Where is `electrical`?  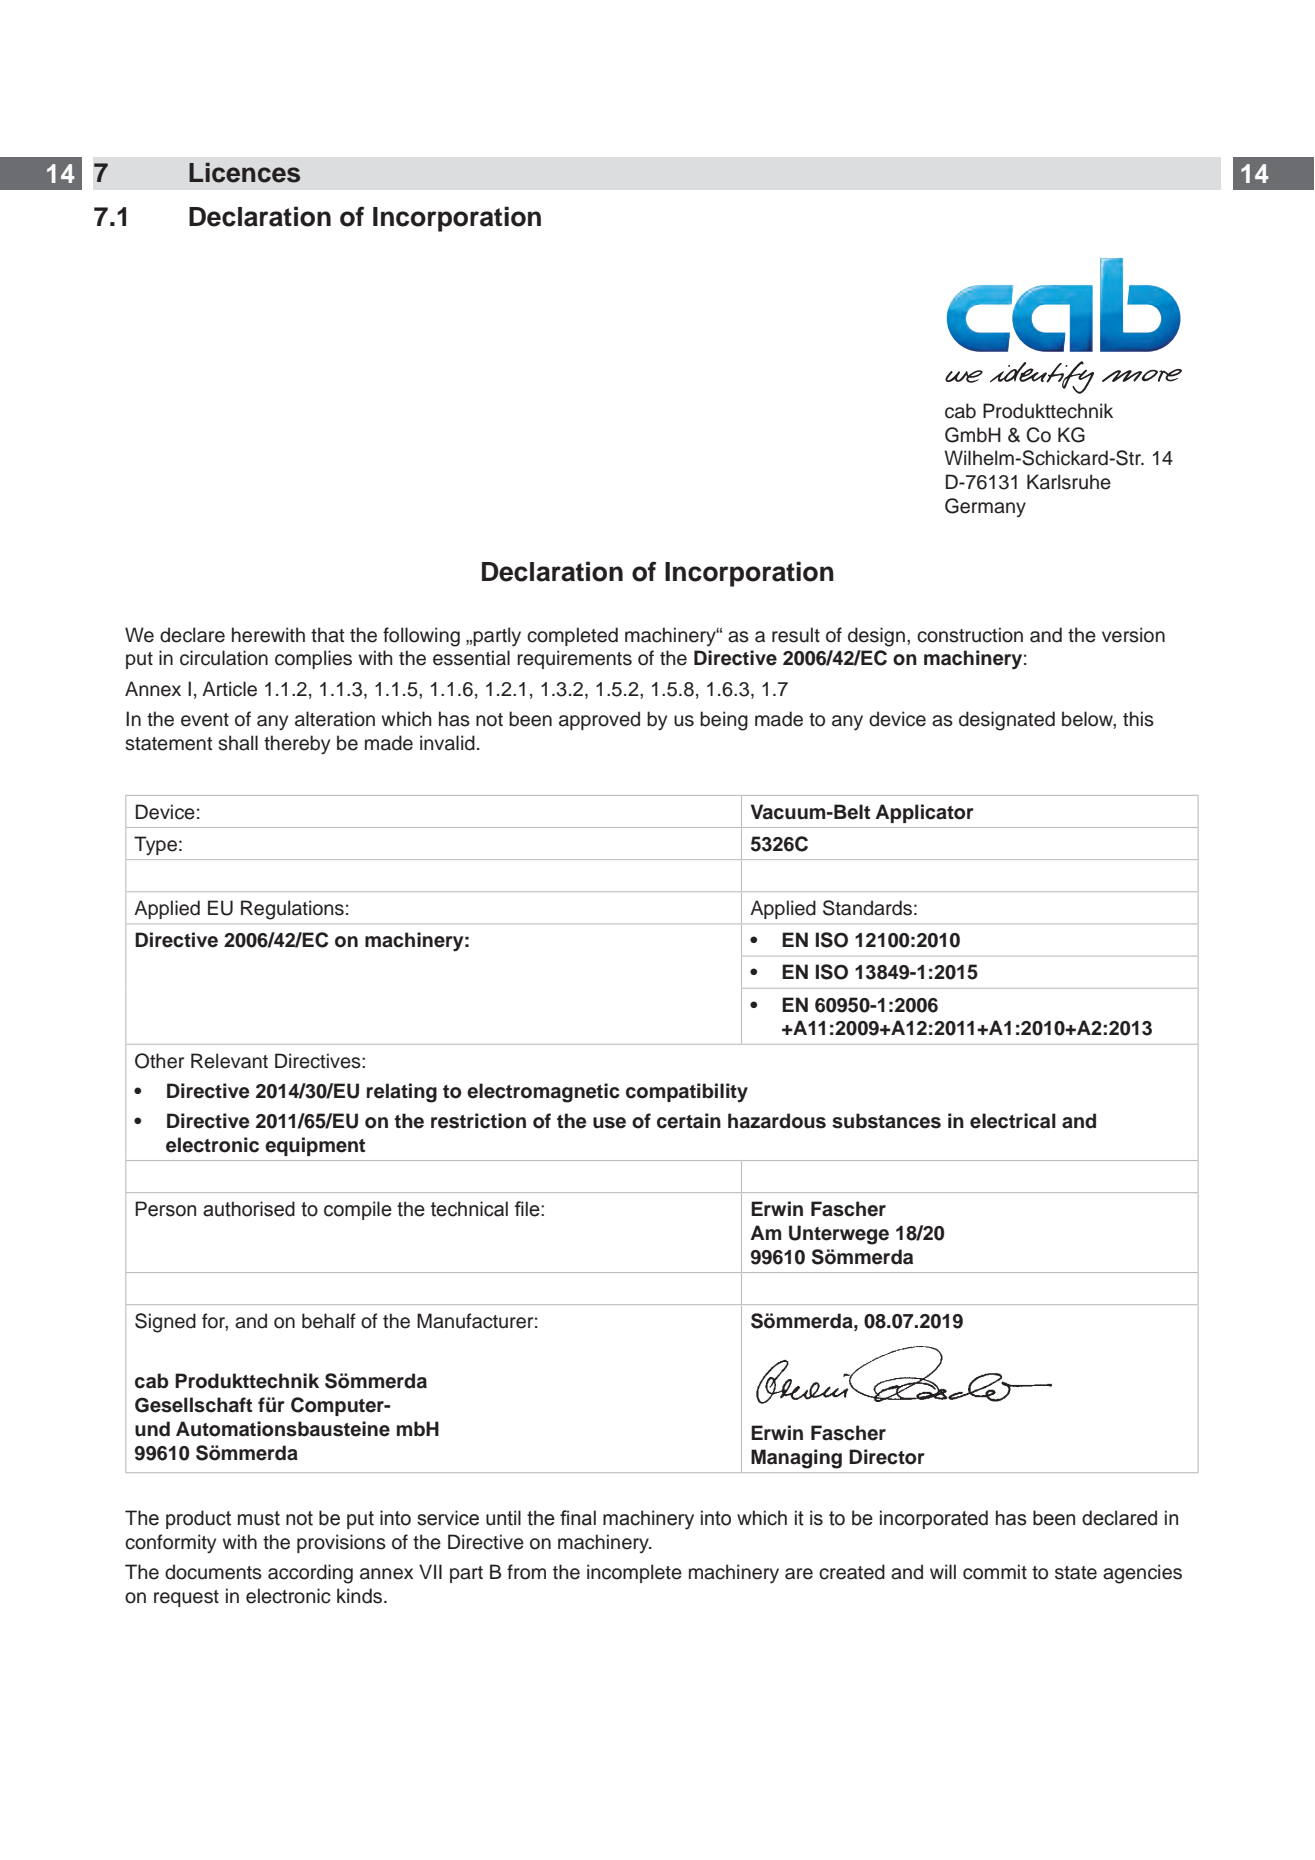 electrical is located at coordinates (1013, 1121).
